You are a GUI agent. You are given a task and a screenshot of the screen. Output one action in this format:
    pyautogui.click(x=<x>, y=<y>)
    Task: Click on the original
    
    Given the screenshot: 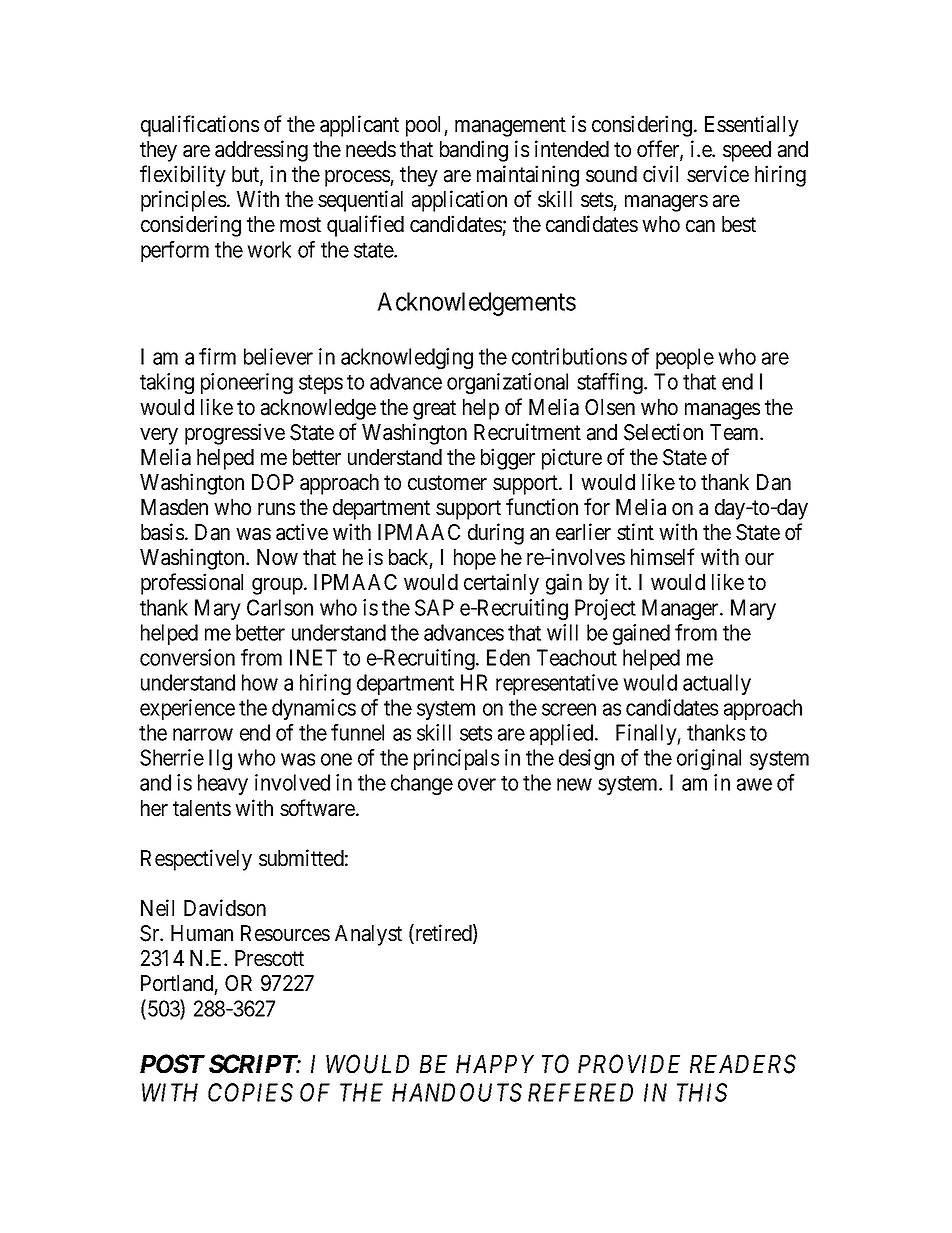 What is the action you would take?
    pyautogui.click(x=709, y=759)
